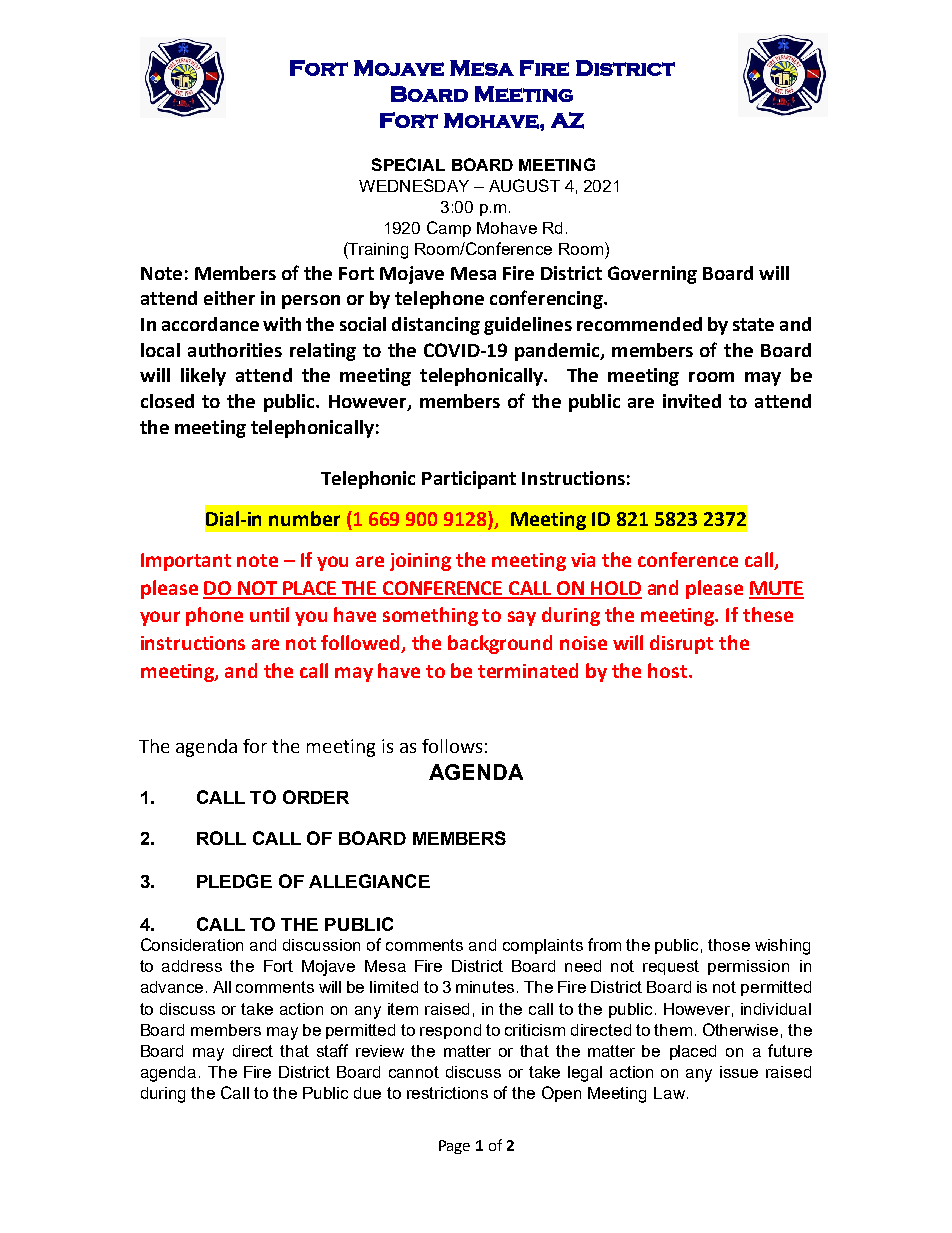  Describe the element at coordinates (500, 644) in the screenshot. I see `background` at that location.
